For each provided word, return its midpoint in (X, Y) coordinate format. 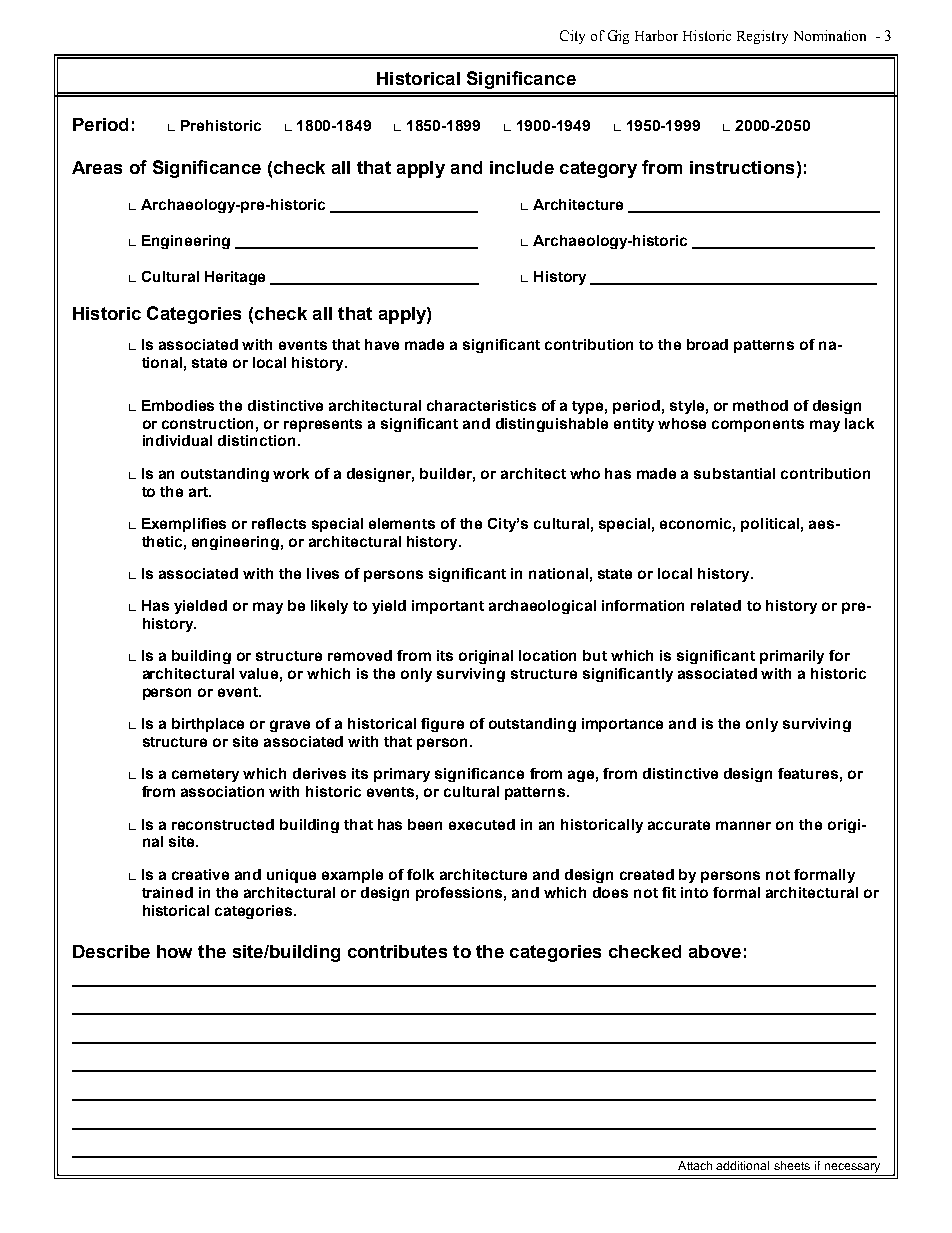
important (448, 607)
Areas (97, 167)
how (174, 951)
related (716, 605)
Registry (762, 37)
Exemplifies (184, 525)
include (522, 167)
